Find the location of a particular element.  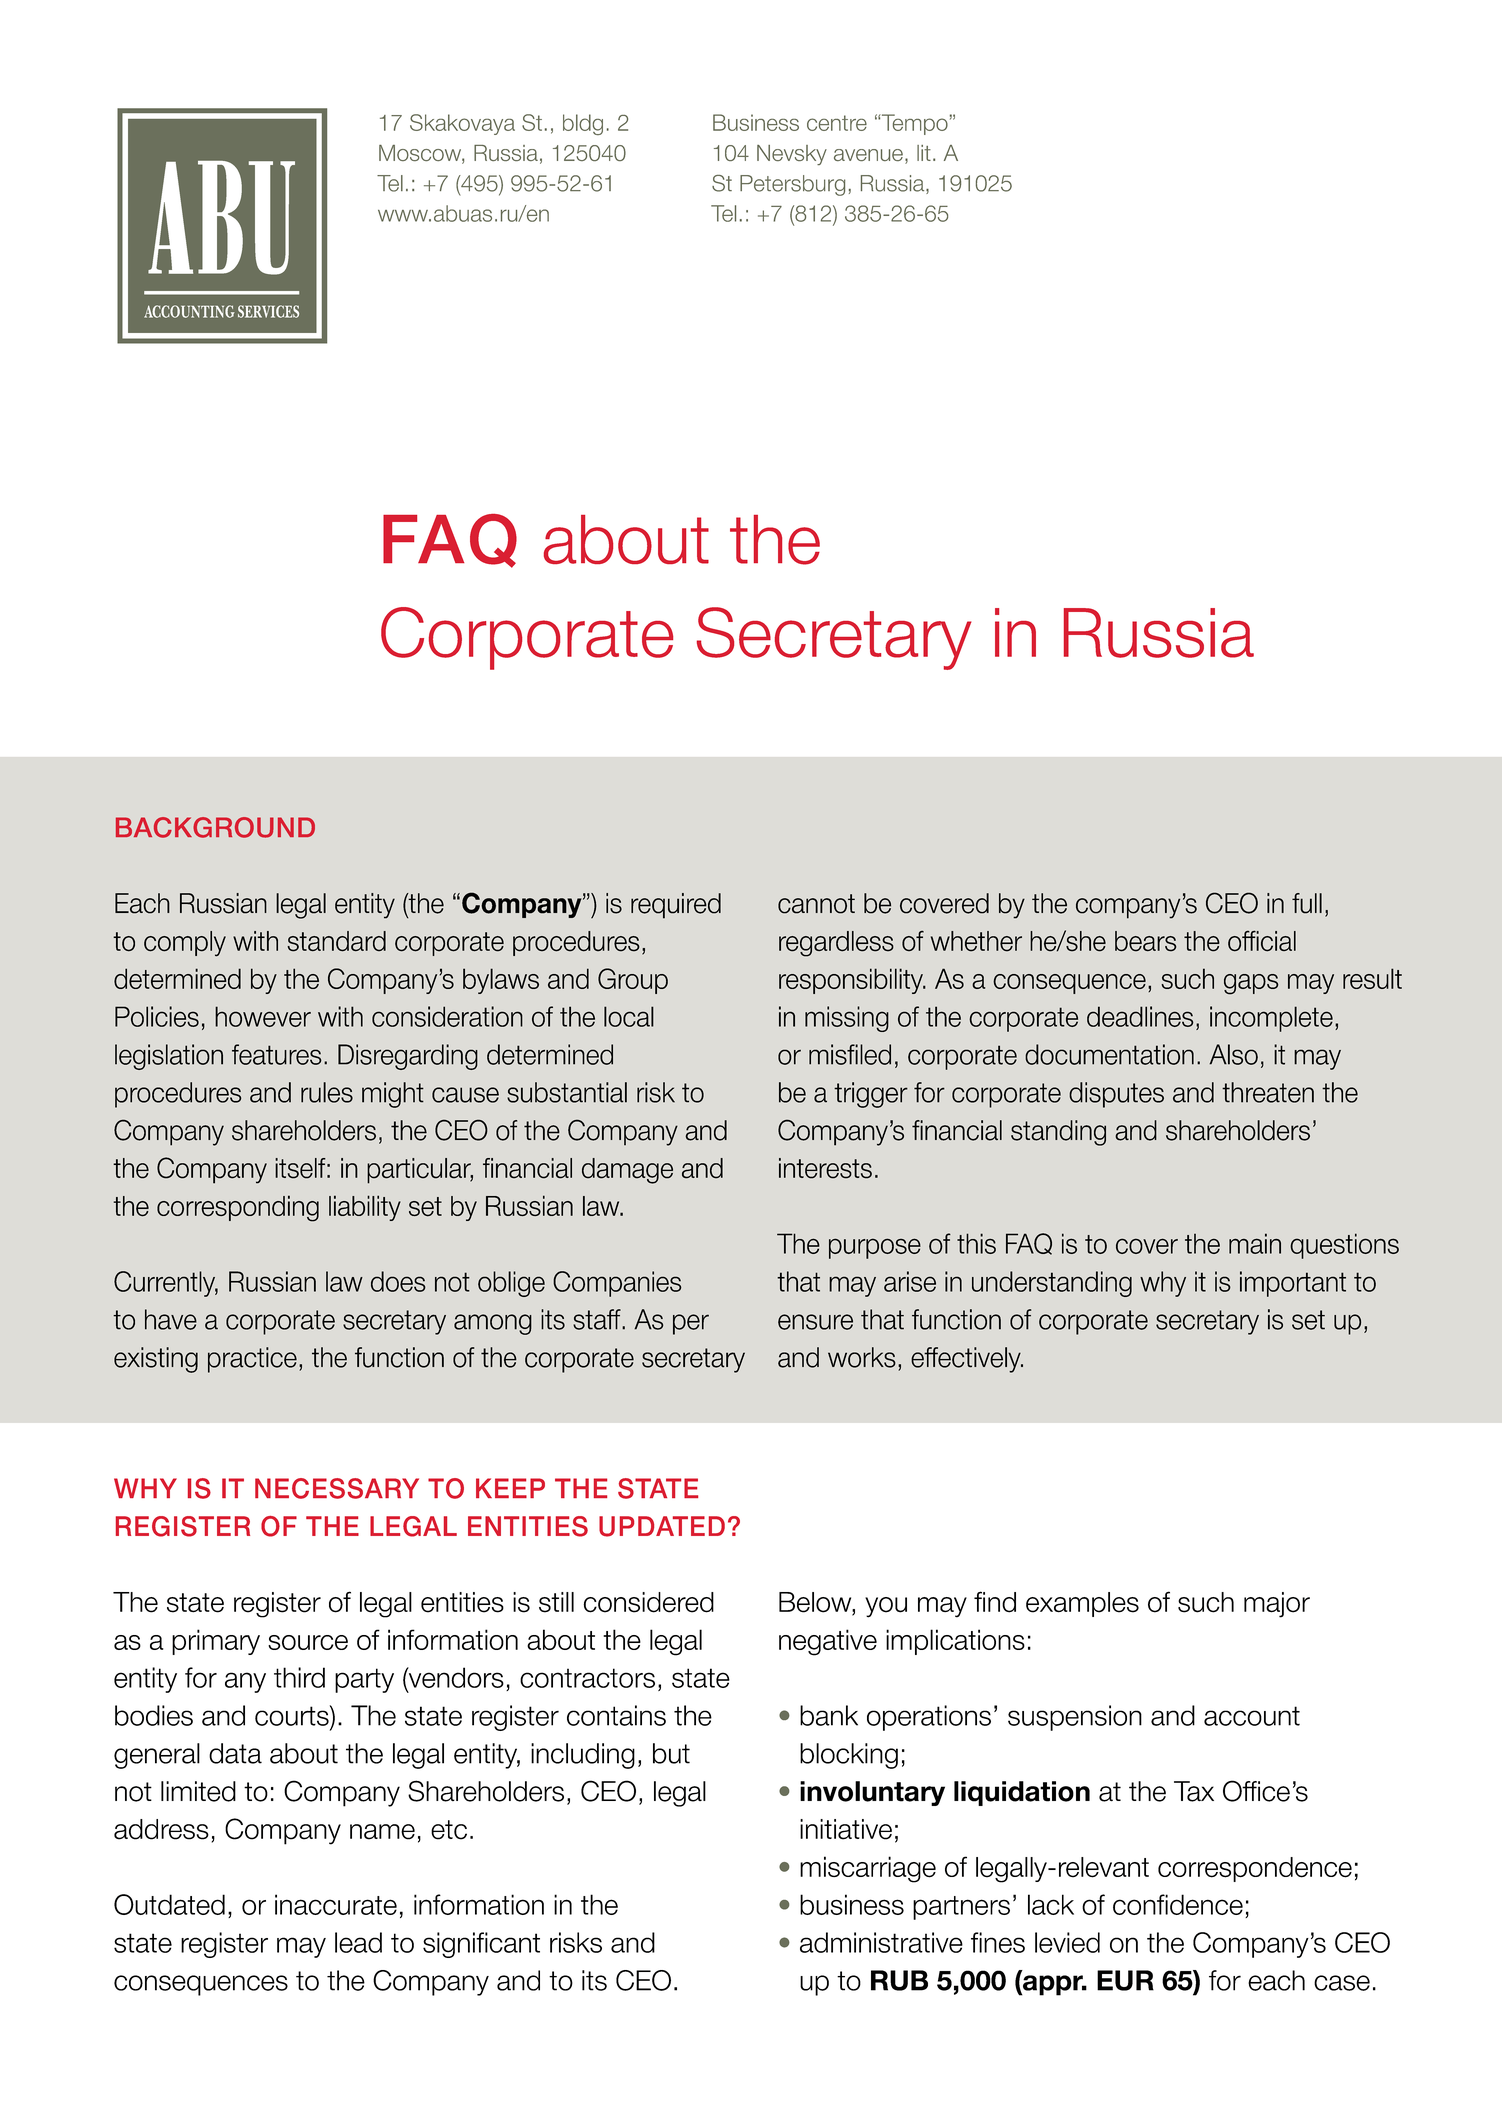

negative is located at coordinates (828, 1642).
